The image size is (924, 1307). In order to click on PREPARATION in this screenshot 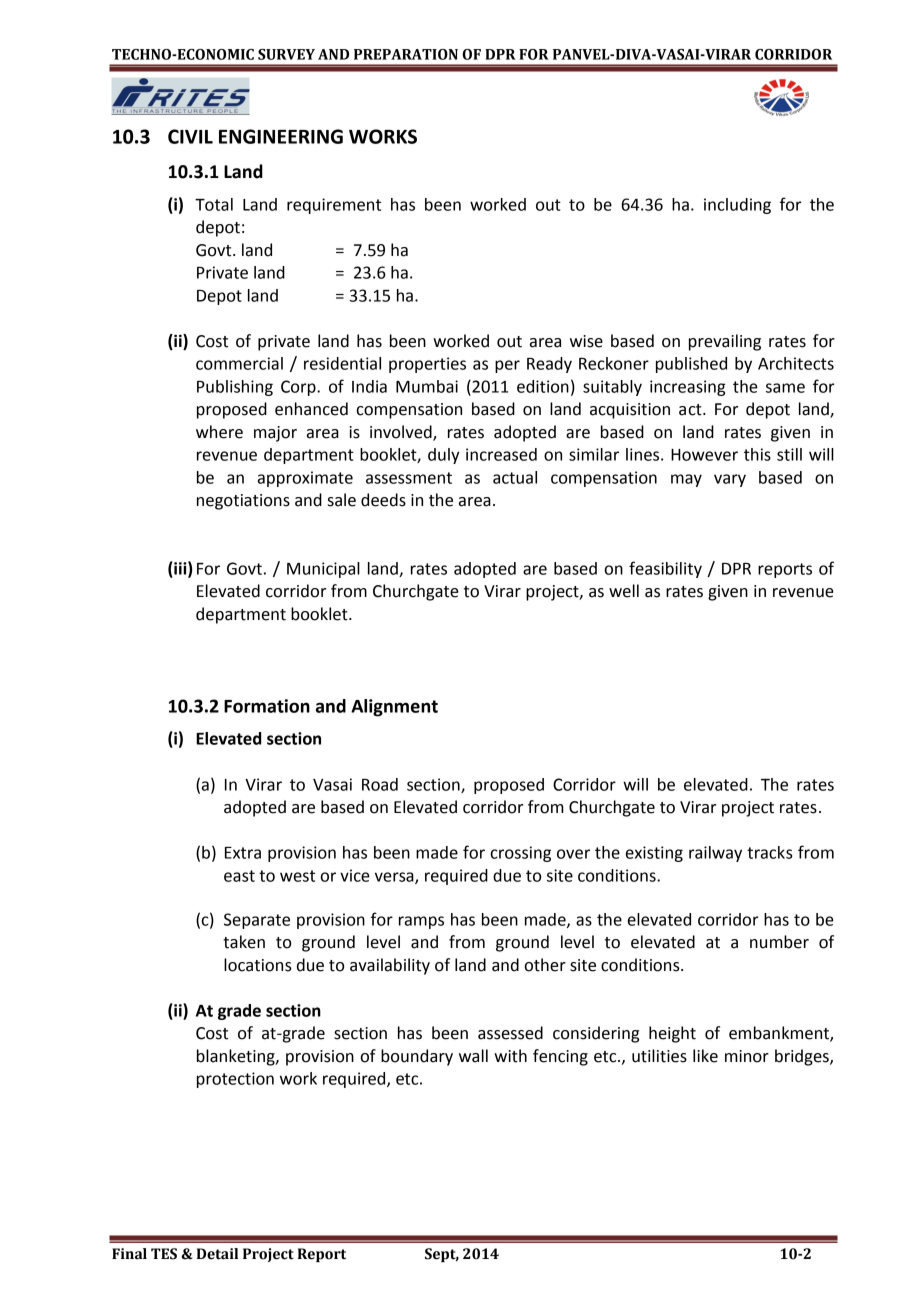, I will do `click(406, 54)`.
